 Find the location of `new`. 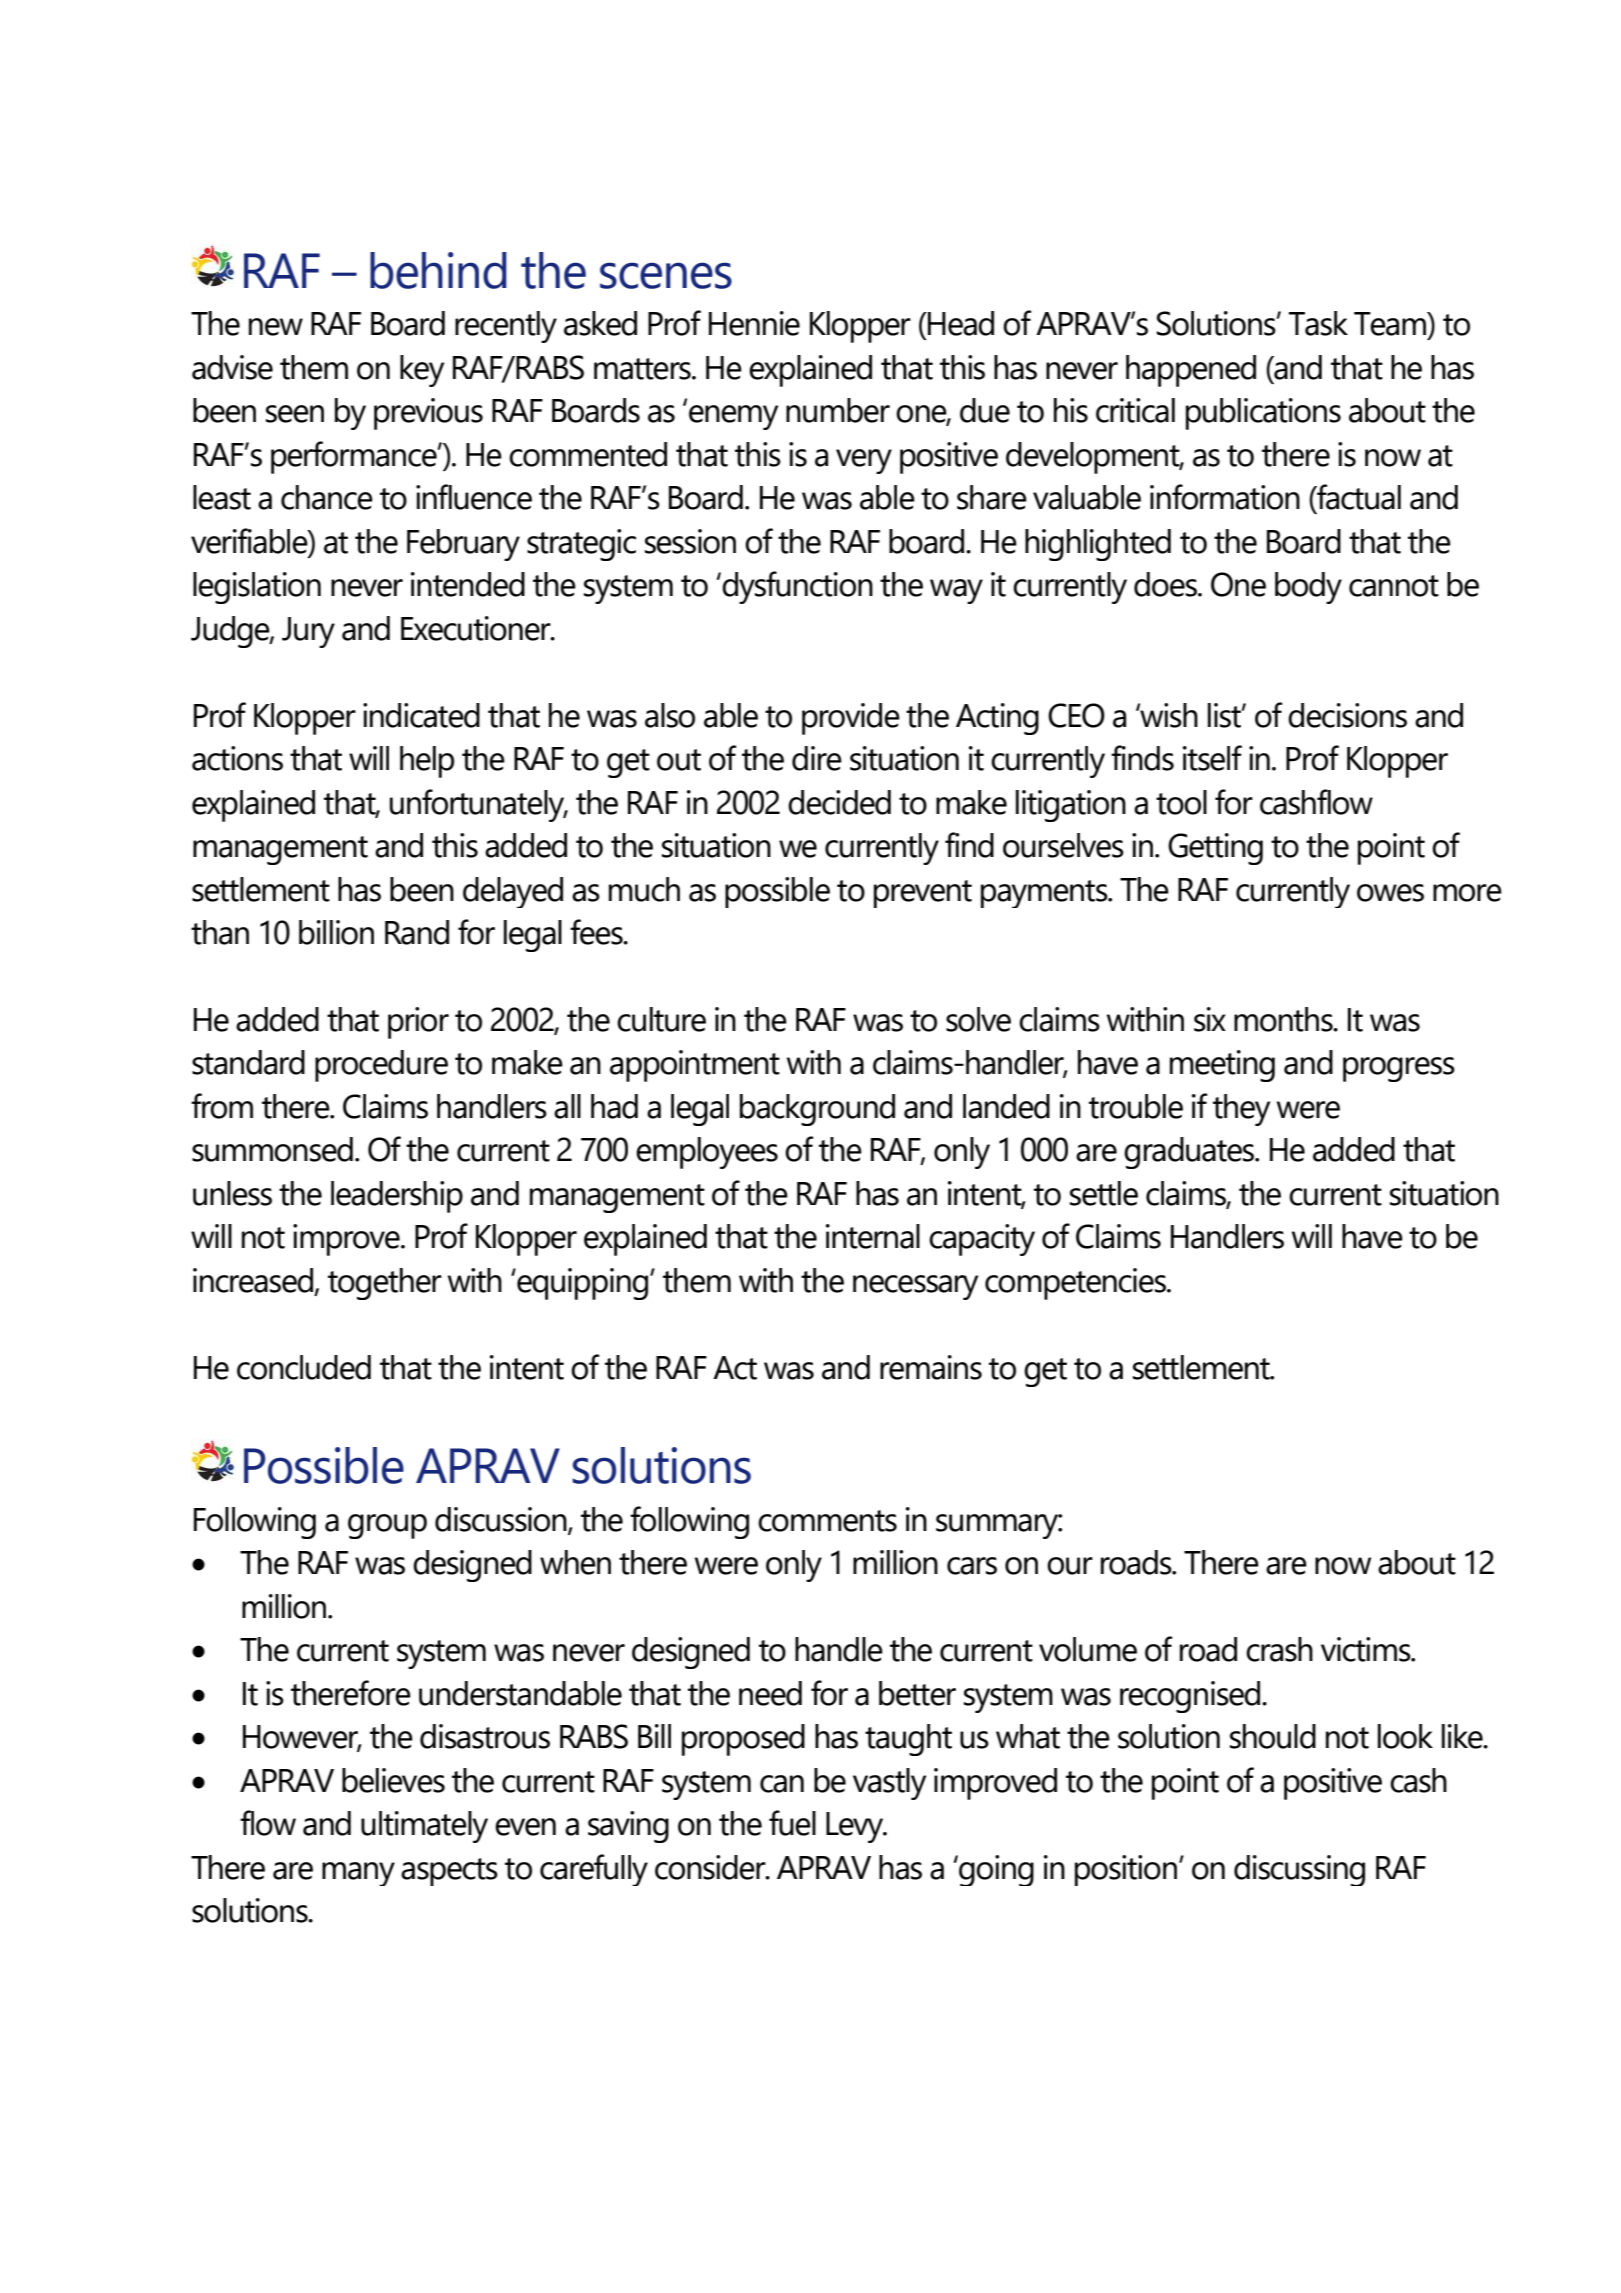

new is located at coordinates (276, 327).
